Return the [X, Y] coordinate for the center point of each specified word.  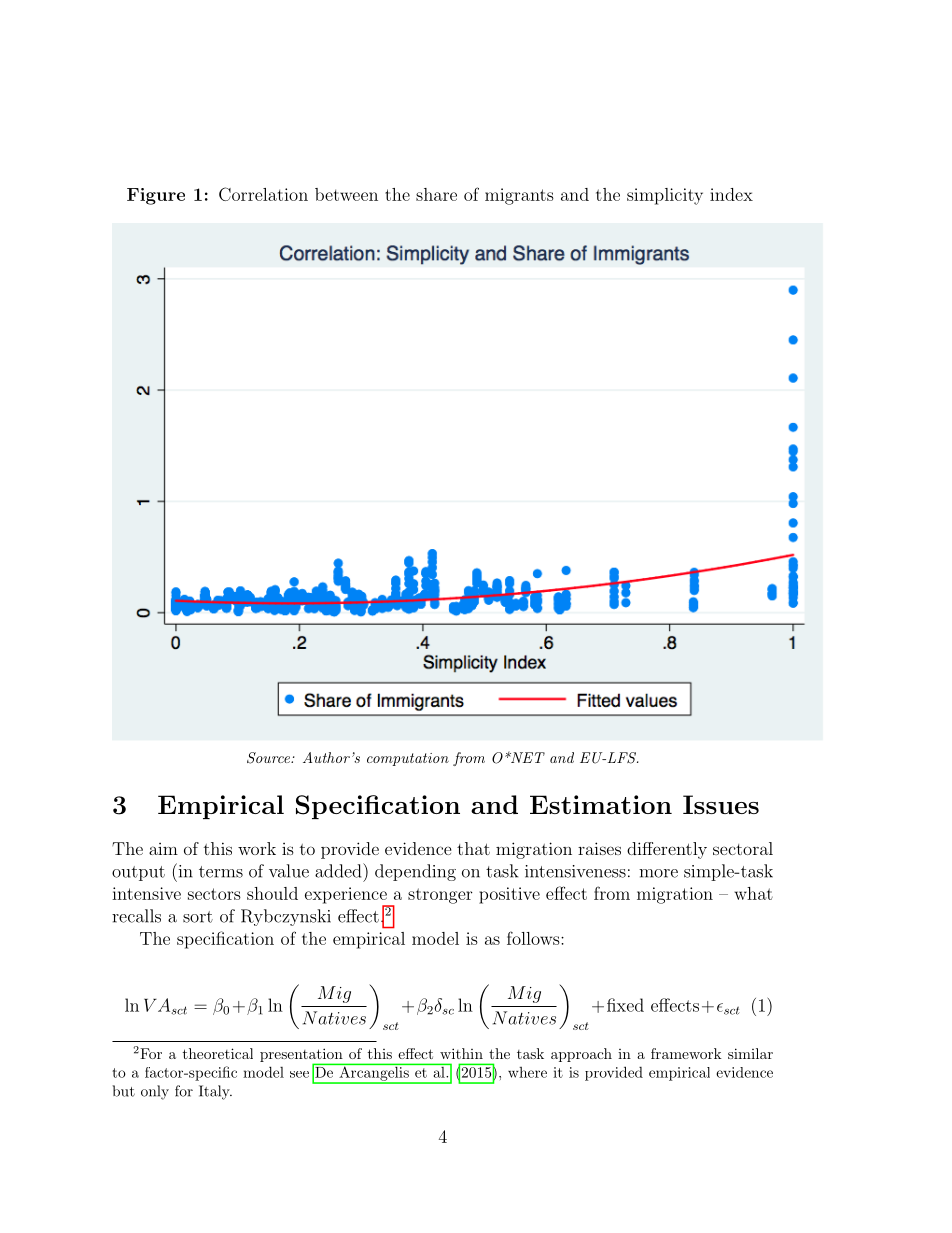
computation [408, 759]
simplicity [665, 196]
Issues [721, 804]
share [436, 194]
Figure [156, 196]
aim [163, 849]
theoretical [218, 1053]
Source [269, 758]
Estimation [601, 804]
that [473, 848]
